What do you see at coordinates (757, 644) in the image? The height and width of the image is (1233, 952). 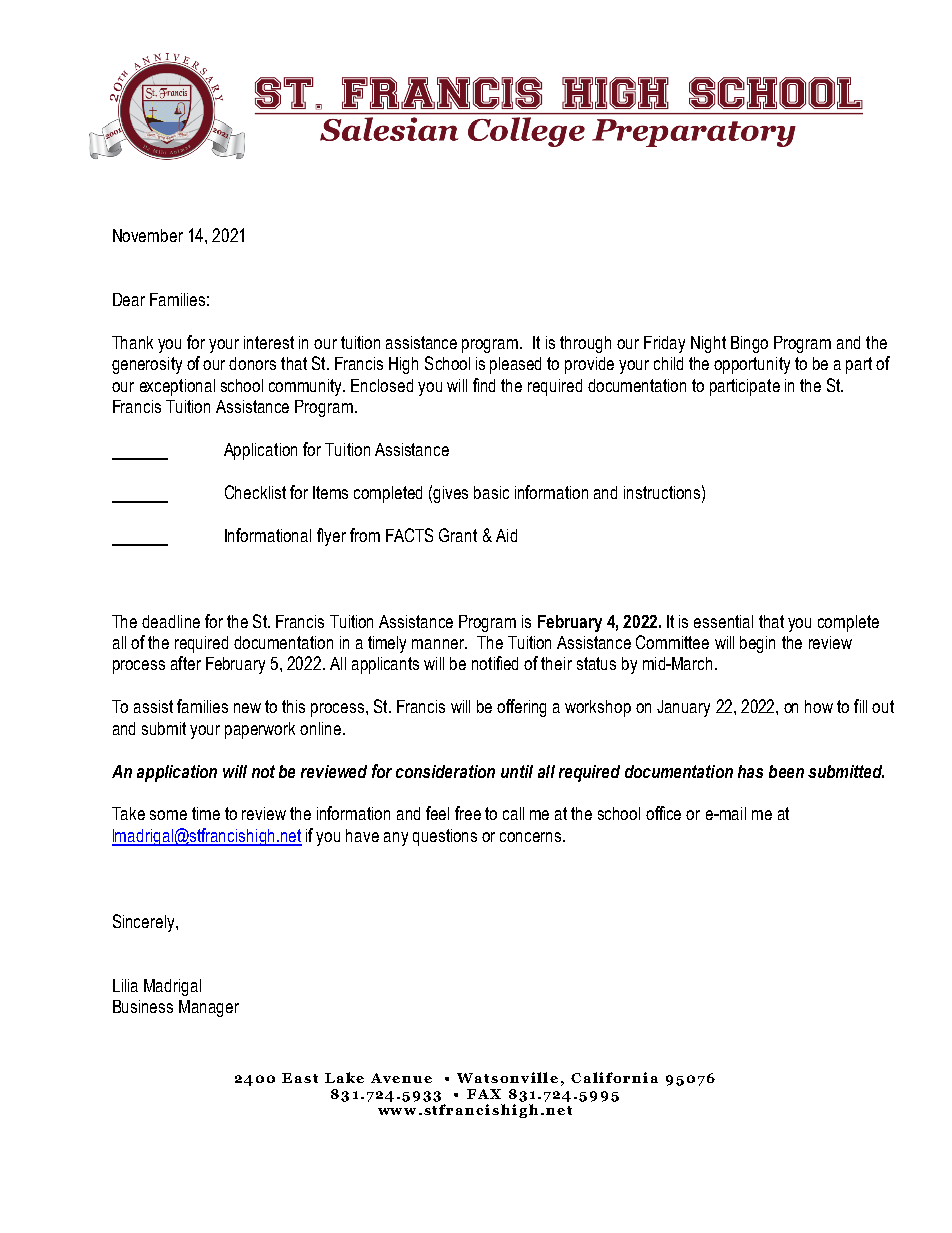 I see `begin` at bounding box center [757, 644].
